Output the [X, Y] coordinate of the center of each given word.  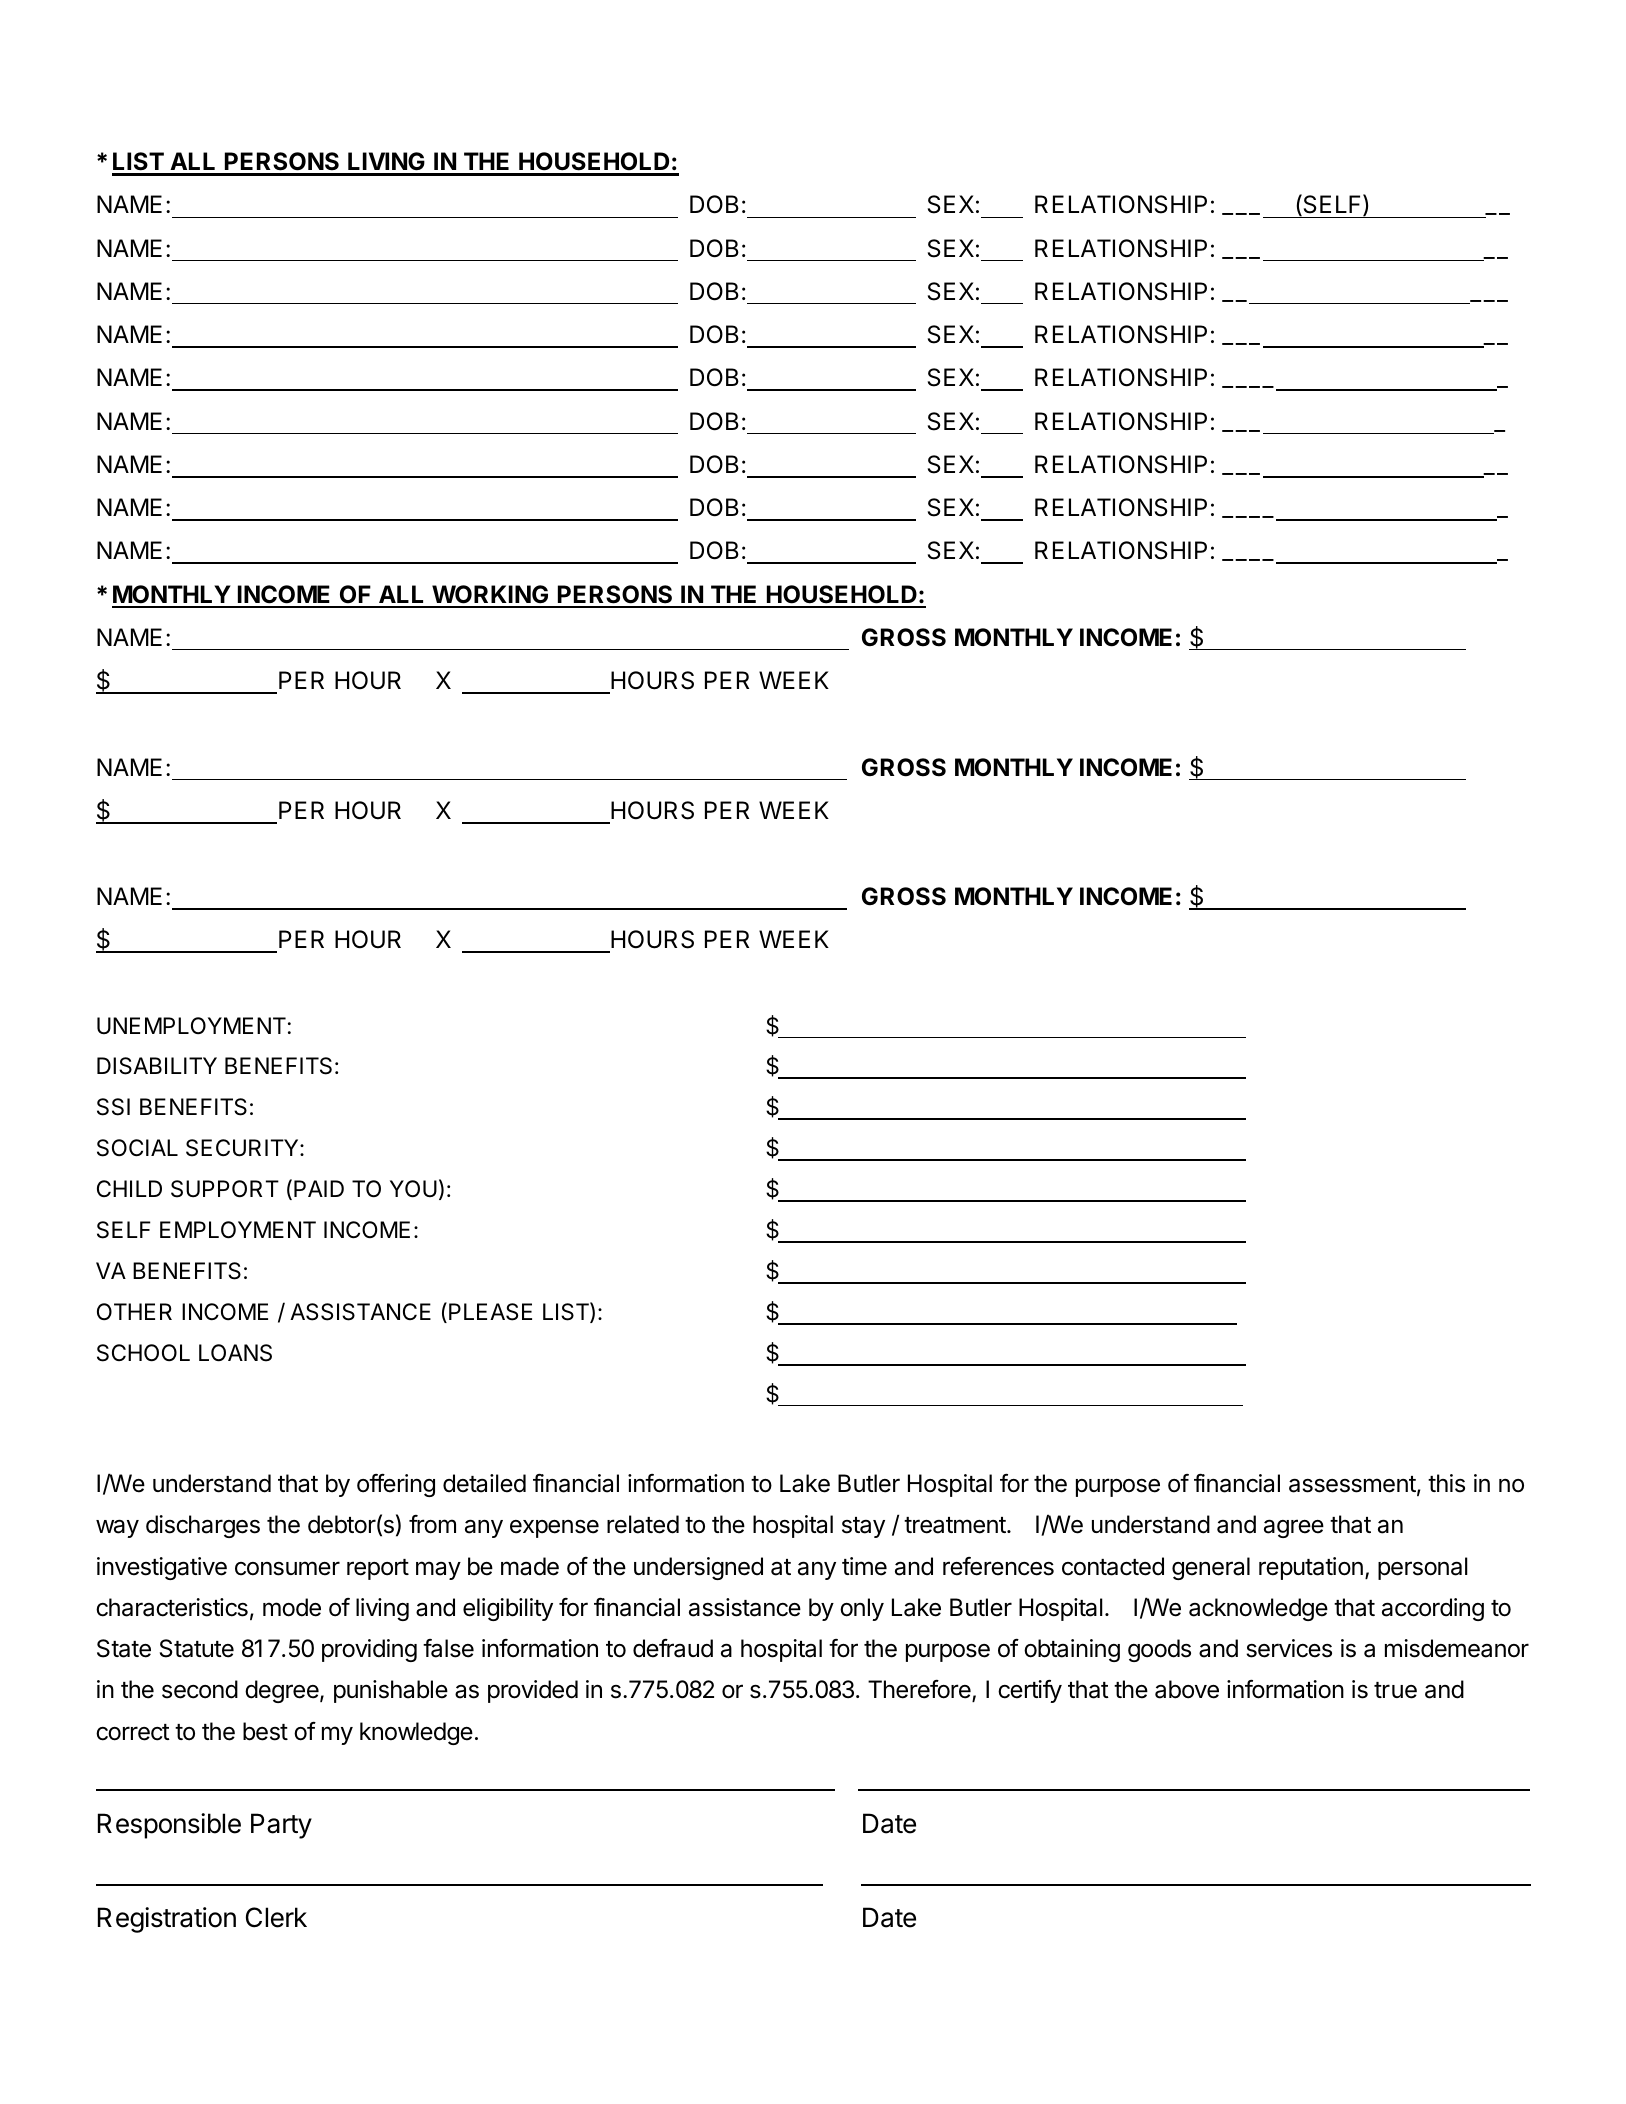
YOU [413, 1189]
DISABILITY [157, 1066]
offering [396, 1485]
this [1446, 1483]
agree [1294, 1528]
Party [281, 1826]
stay [863, 1527]
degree [283, 1691]
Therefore [920, 1691]
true [1395, 1690]
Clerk [276, 1917]
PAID [319, 1188]
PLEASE [490, 1312]
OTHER [134, 1311]
